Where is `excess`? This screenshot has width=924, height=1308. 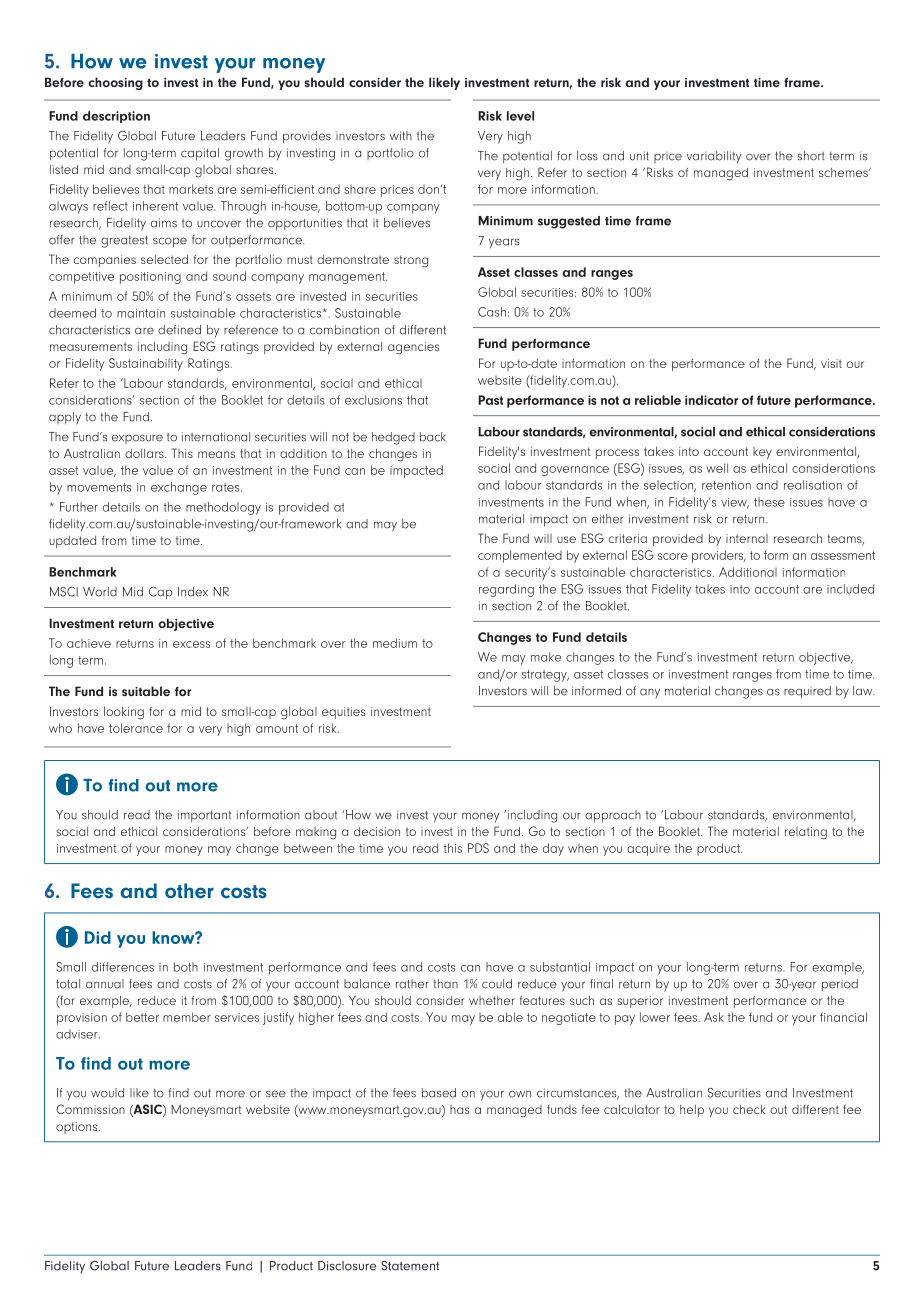 excess is located at coordinates (191, 644).
